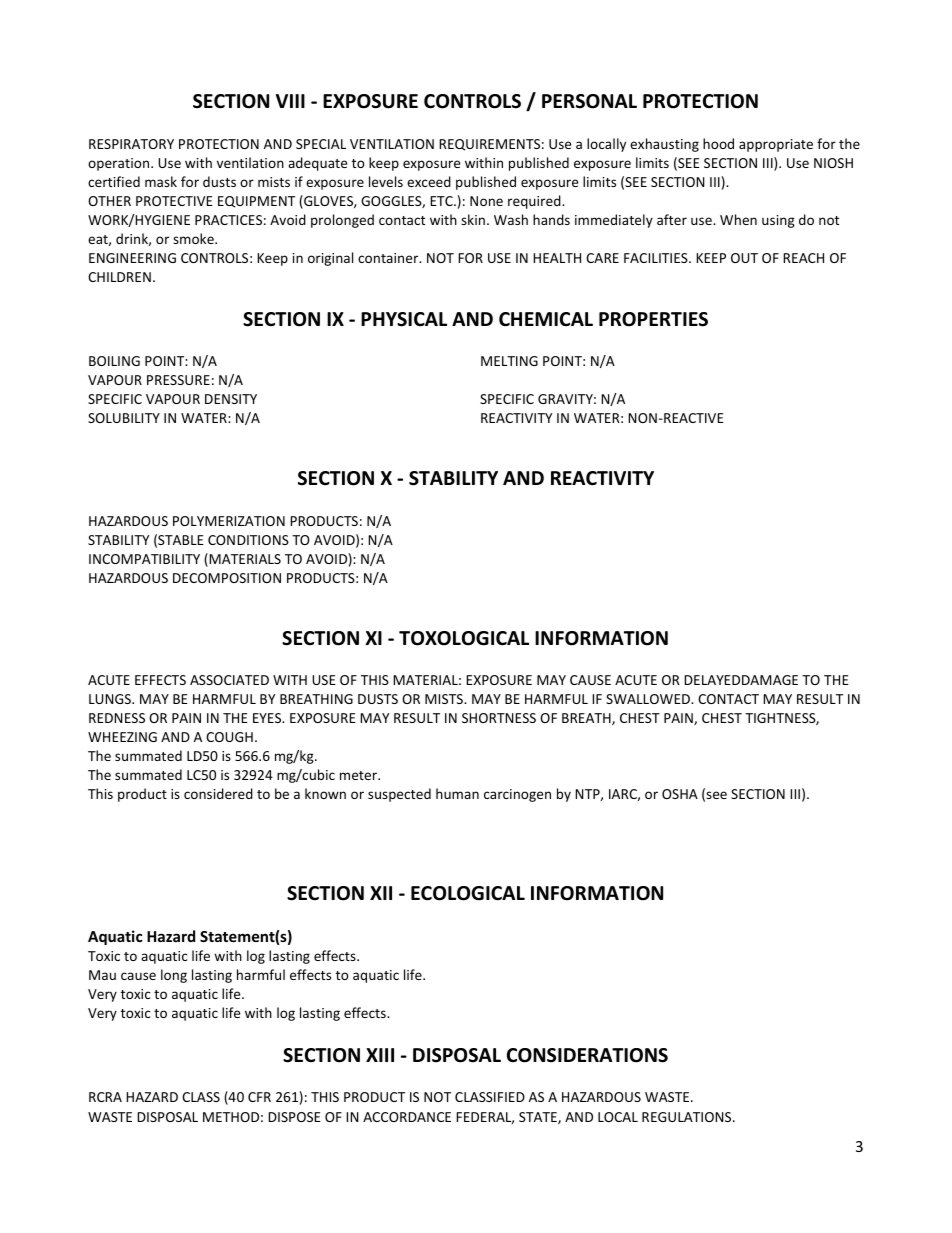 The image size is (952, 1233). I want to click on DECOMPOSITION, so click(227, 578).
